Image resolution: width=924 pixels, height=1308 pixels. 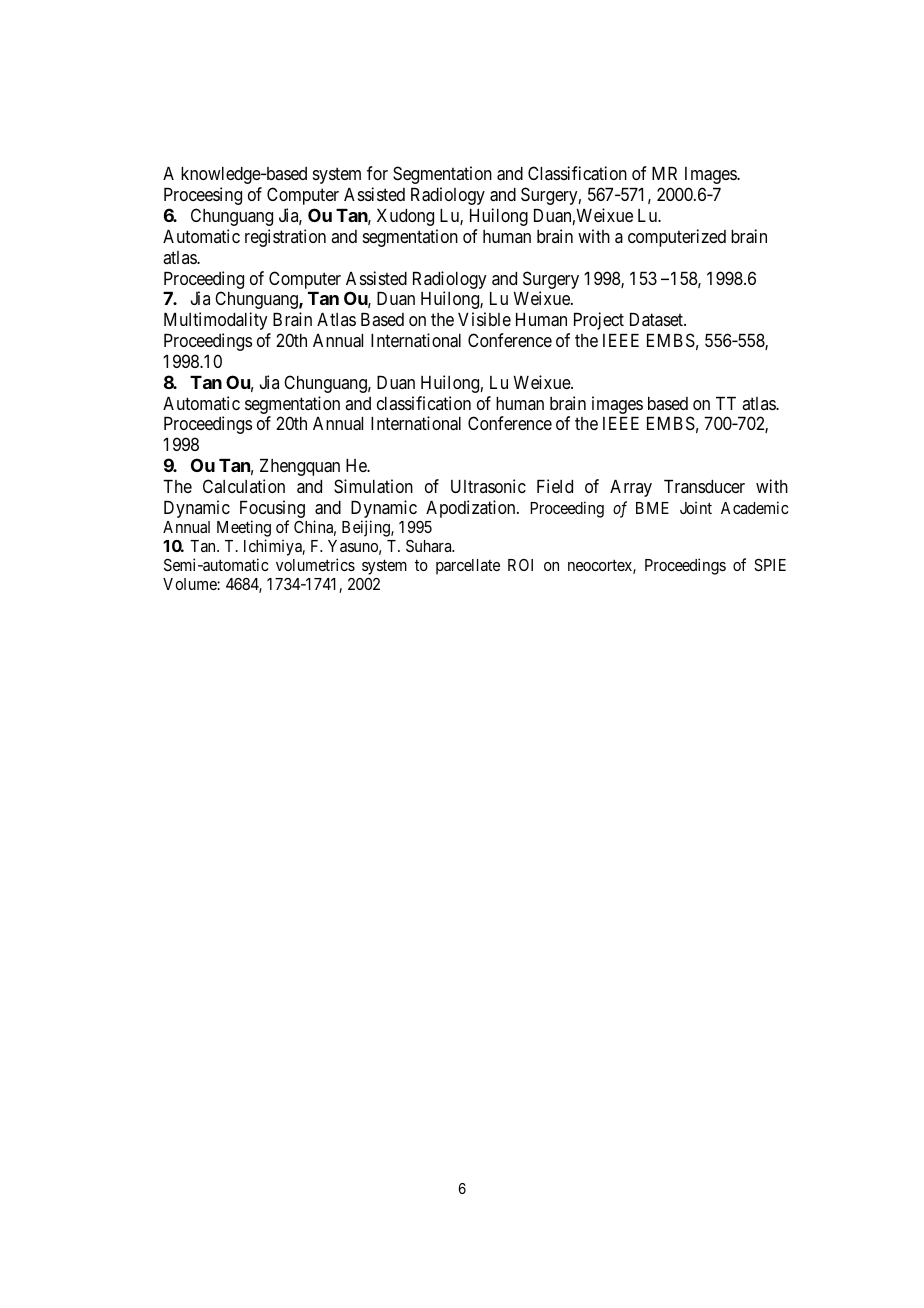 I want to click on Transducer, so click(x=704, y=486).
